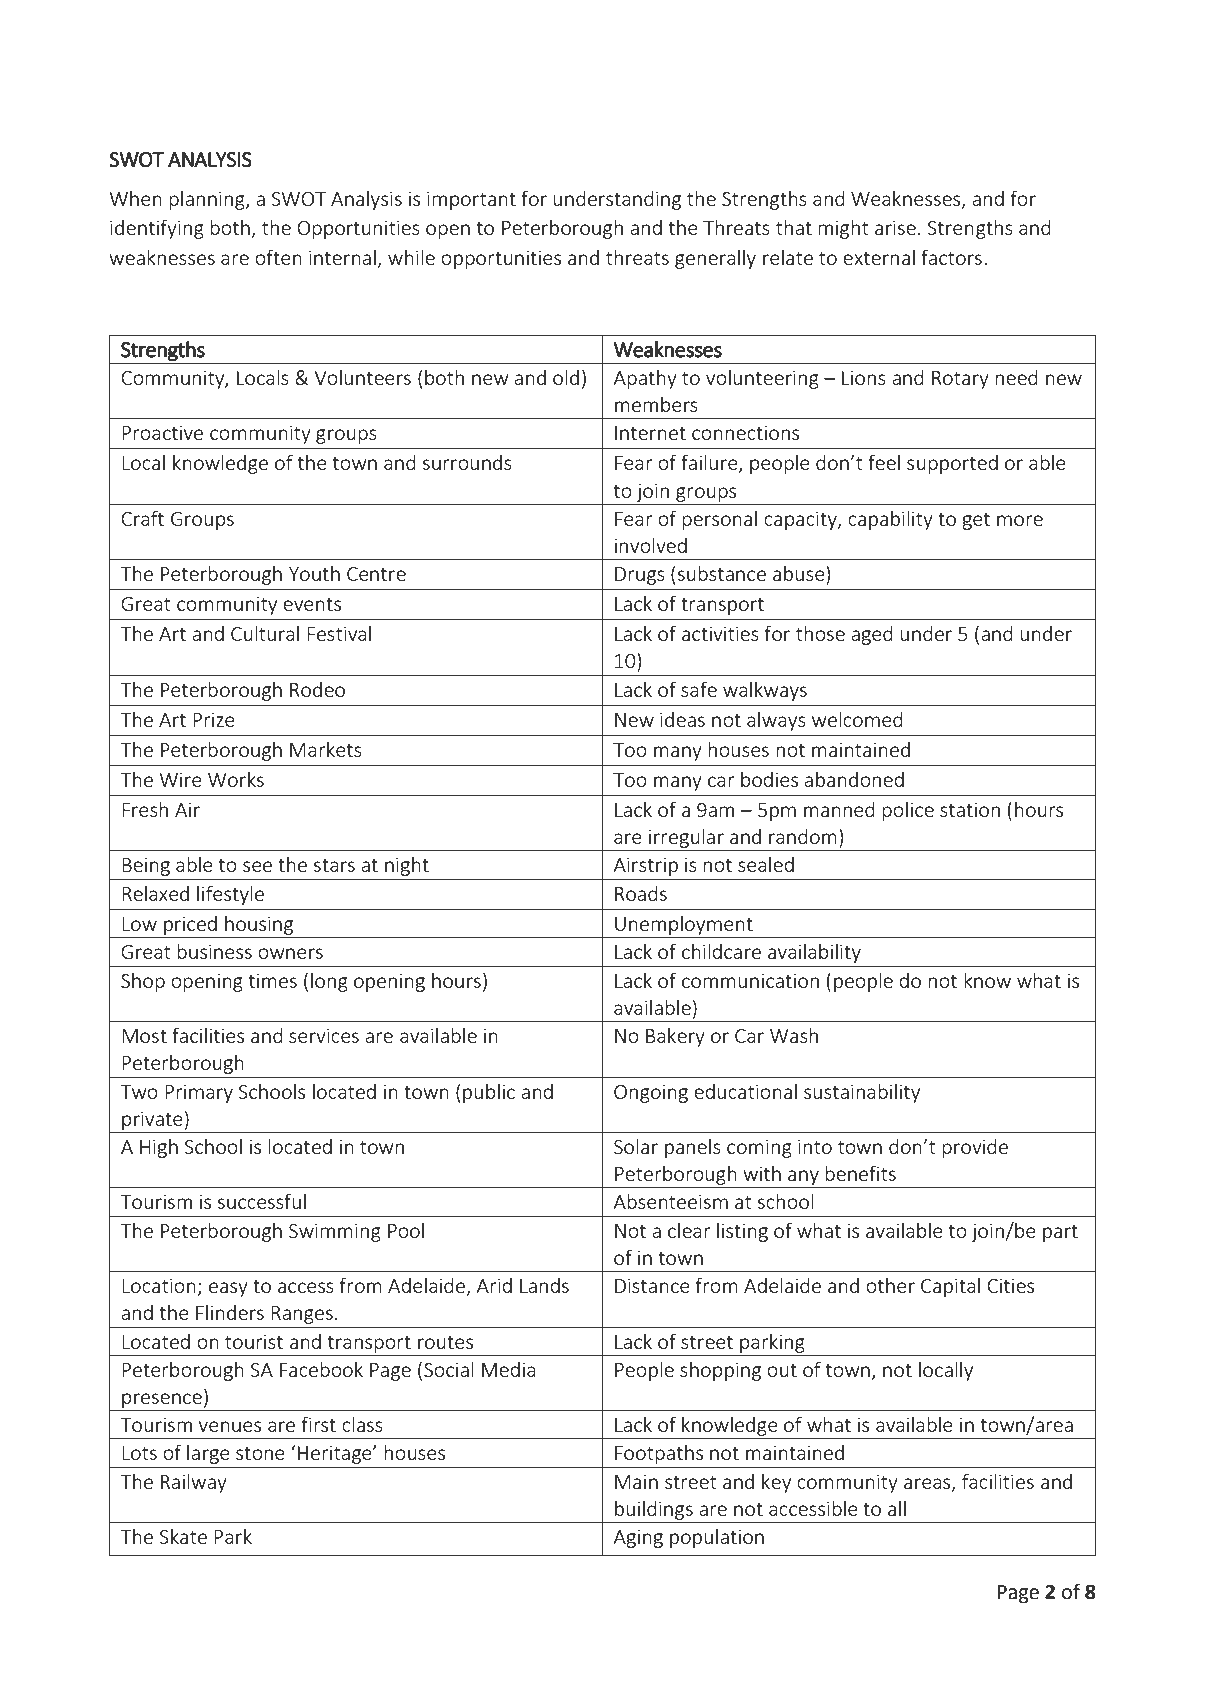 This screenshot has height=1704, width=1205. What do you see at coordinates (278, 257) in the screenshot?
I see `often` at bounding box center [278, 257].
